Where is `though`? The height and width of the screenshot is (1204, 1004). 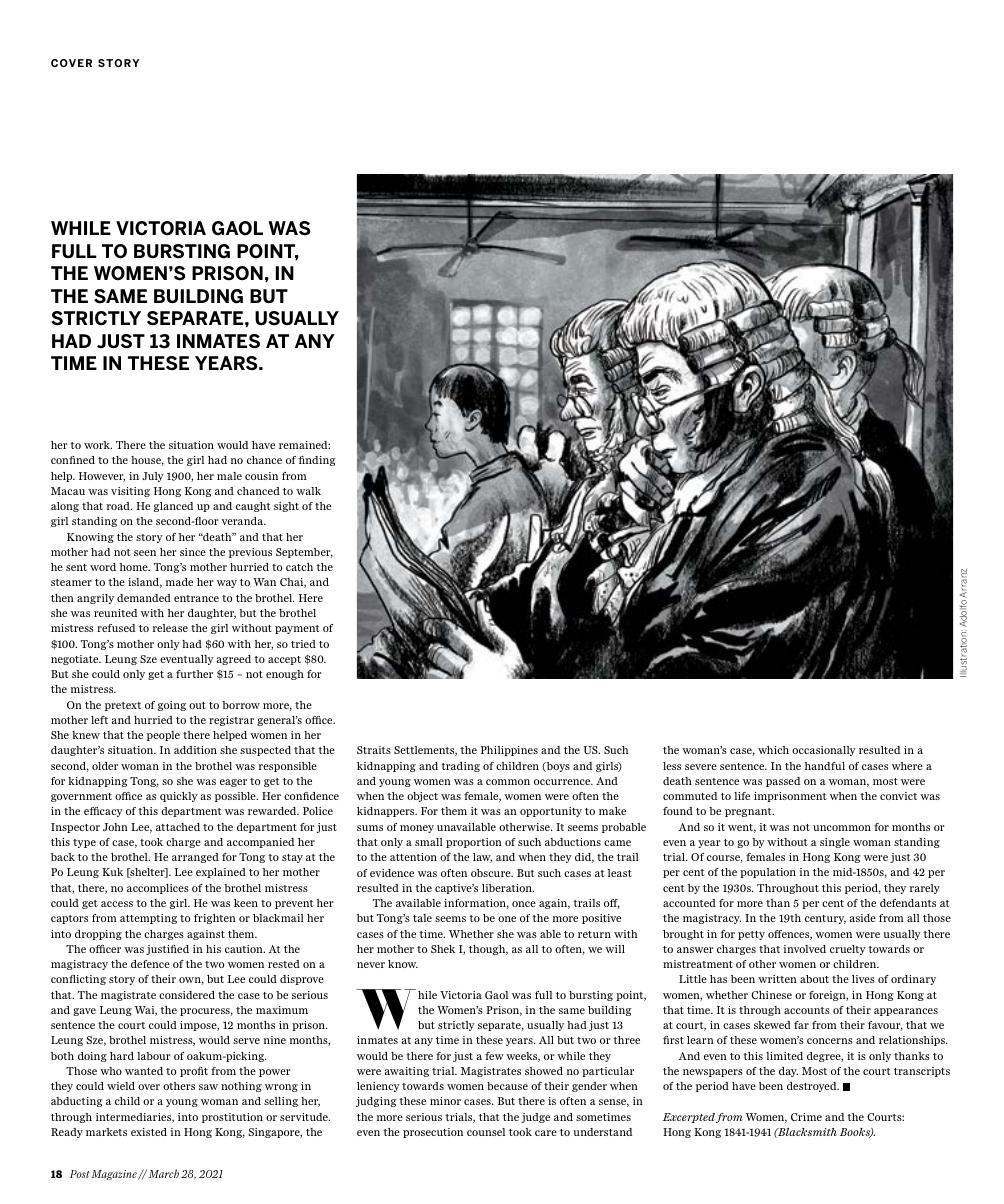
though is located at coordinates (488, 950).
